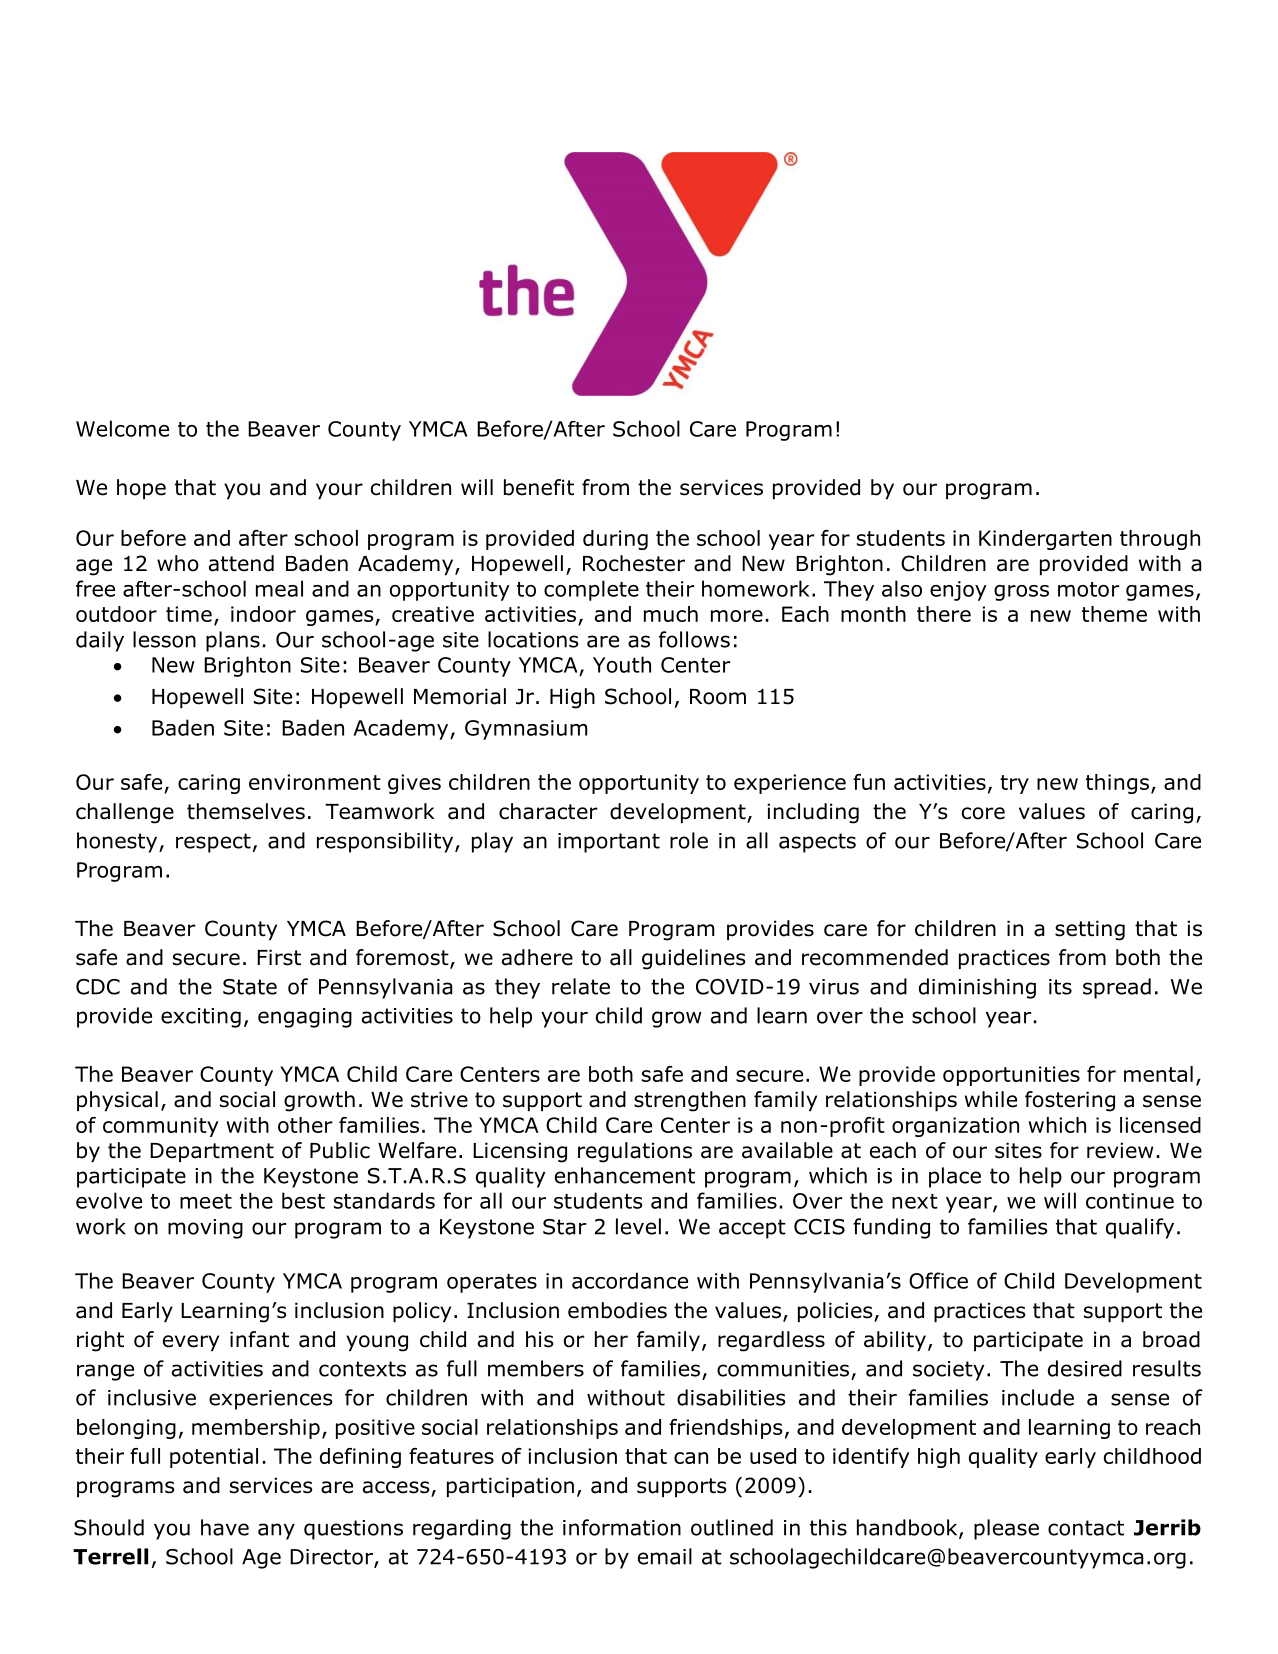 The image size is (1278, 1654). I want to click on Kindergarten, so click(1045, 540).
